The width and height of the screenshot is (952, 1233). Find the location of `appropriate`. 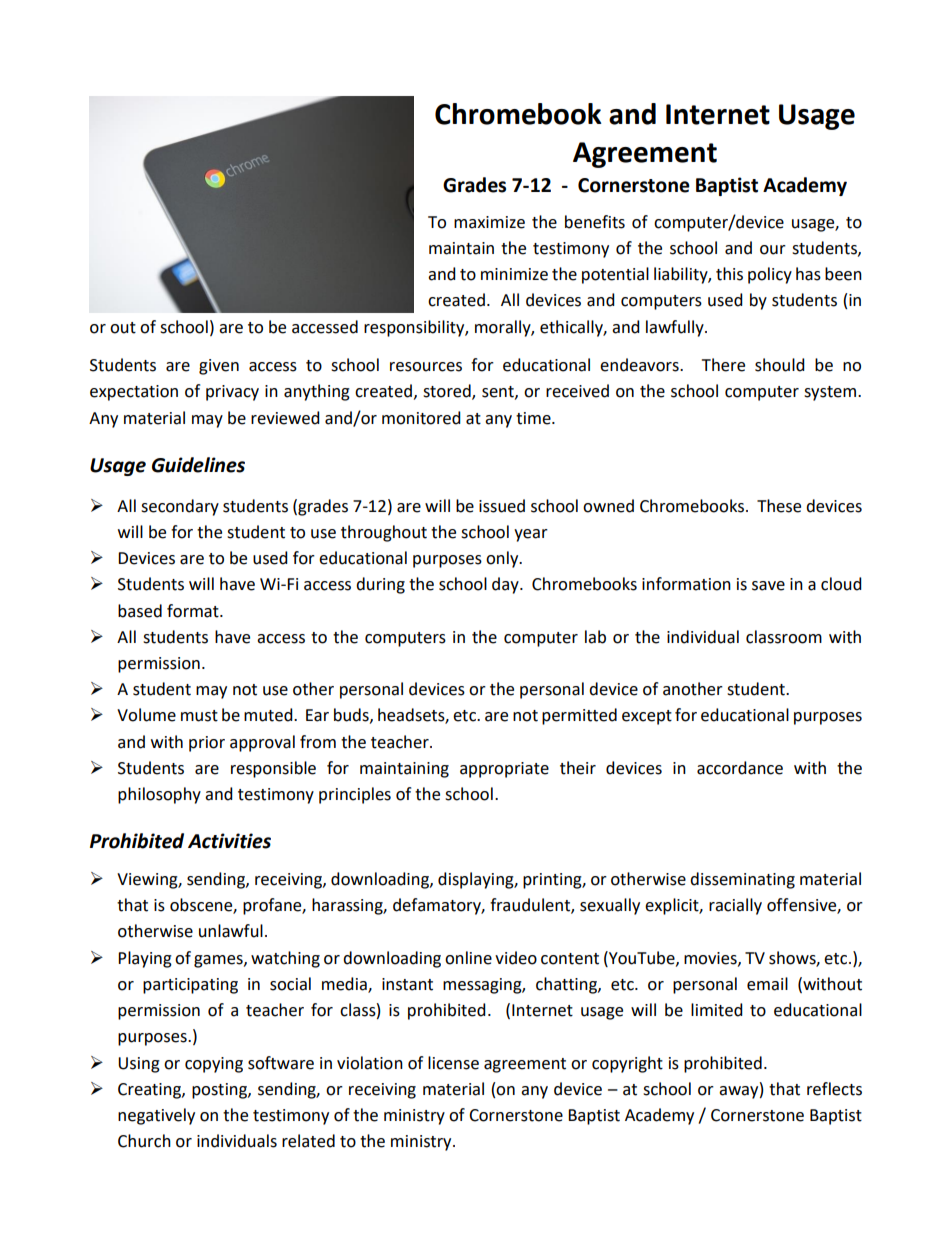

appropriate is located at coordinates (504, 770).
